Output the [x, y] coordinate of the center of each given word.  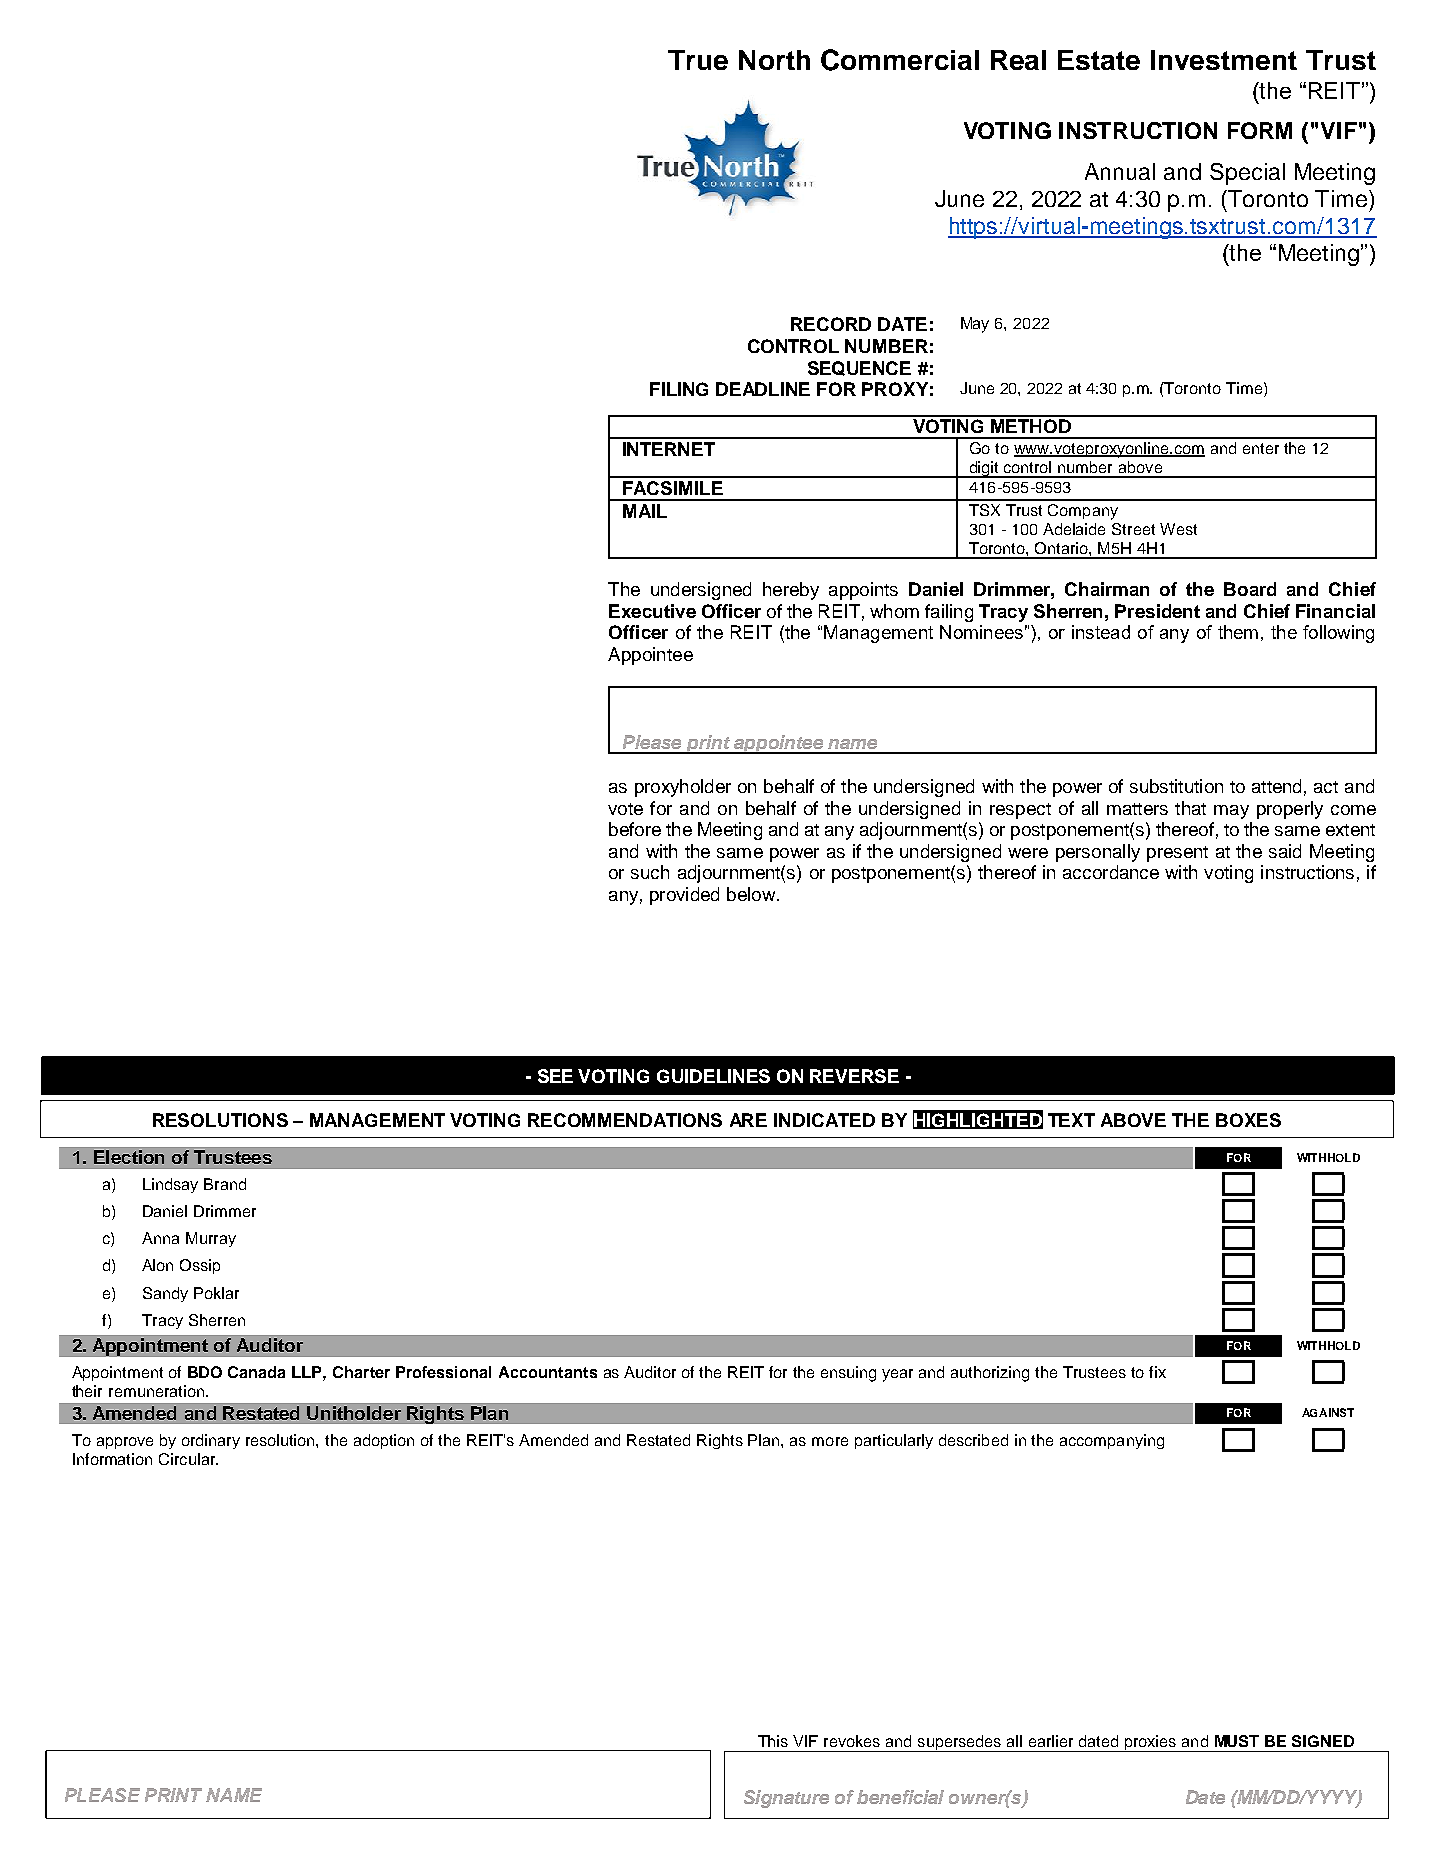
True [698, 60]
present [1177, 854]
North [774, 60]
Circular [188, 1459]
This [773, 1741]
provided [684, 896]
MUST [1237, 1741]
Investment [1224, 60]
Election [129, 1157]
